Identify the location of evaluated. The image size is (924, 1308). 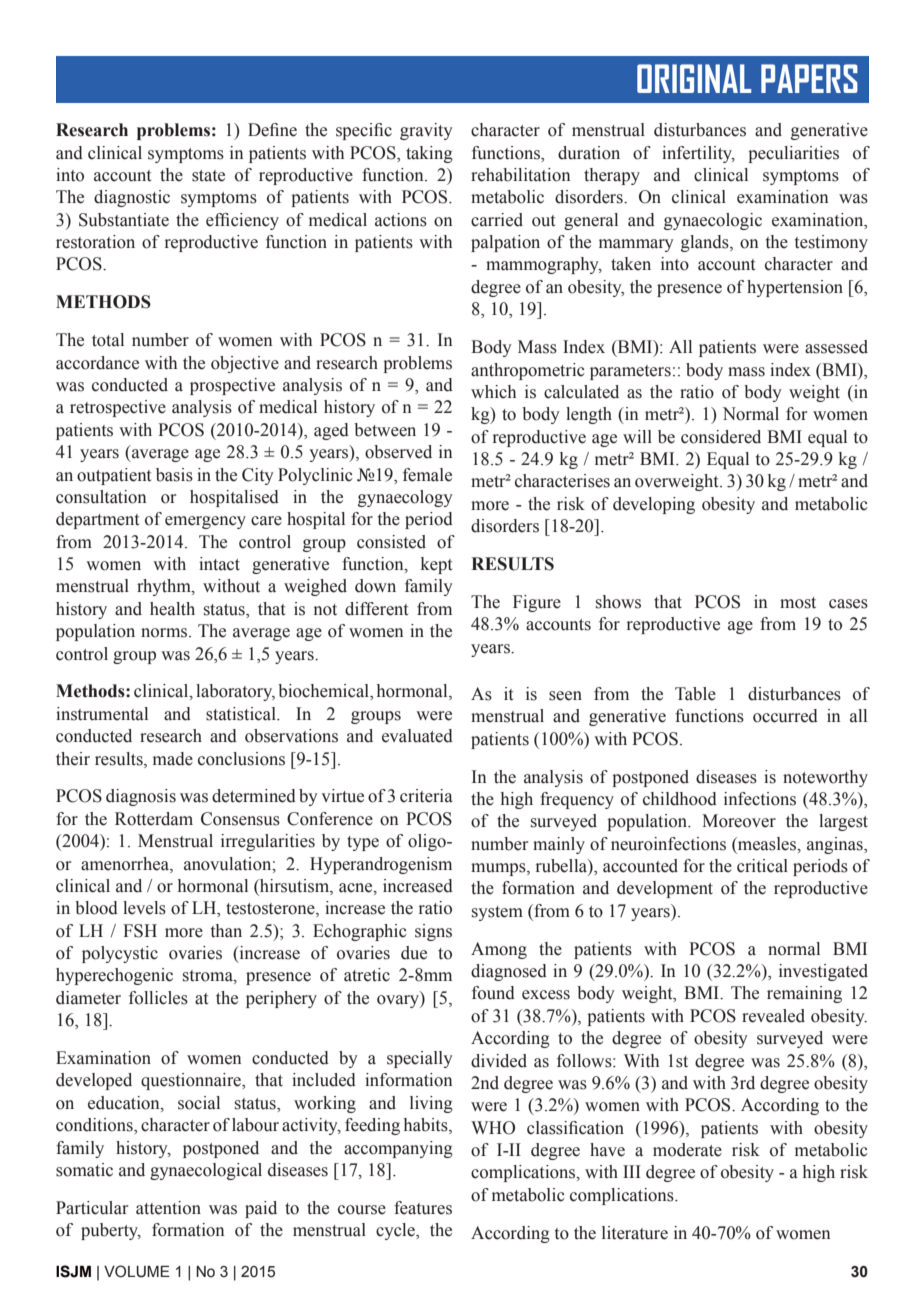
(417, 736).
